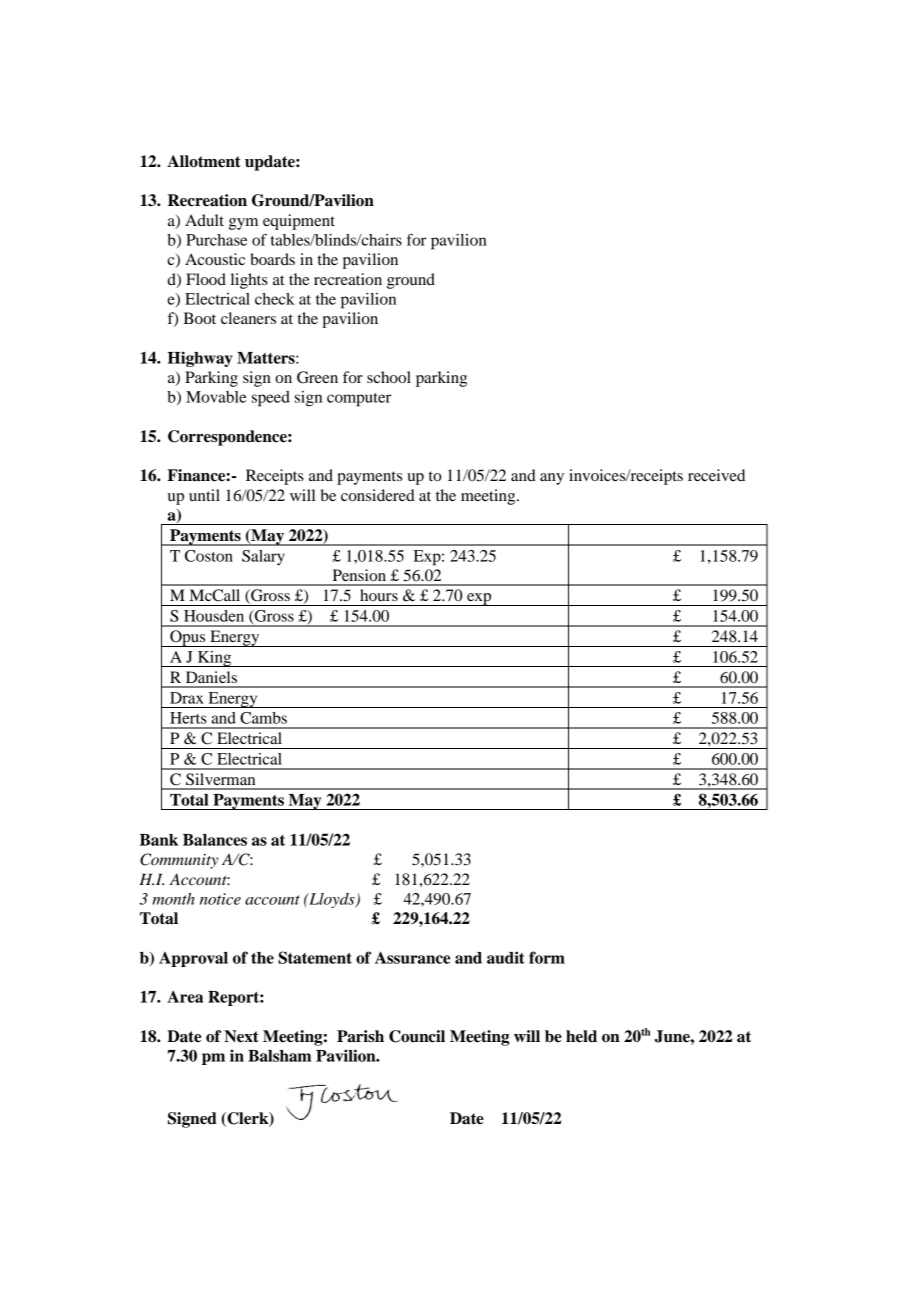 The image size is (924, 1308). I want to click on Balances, so click(215, 840).
